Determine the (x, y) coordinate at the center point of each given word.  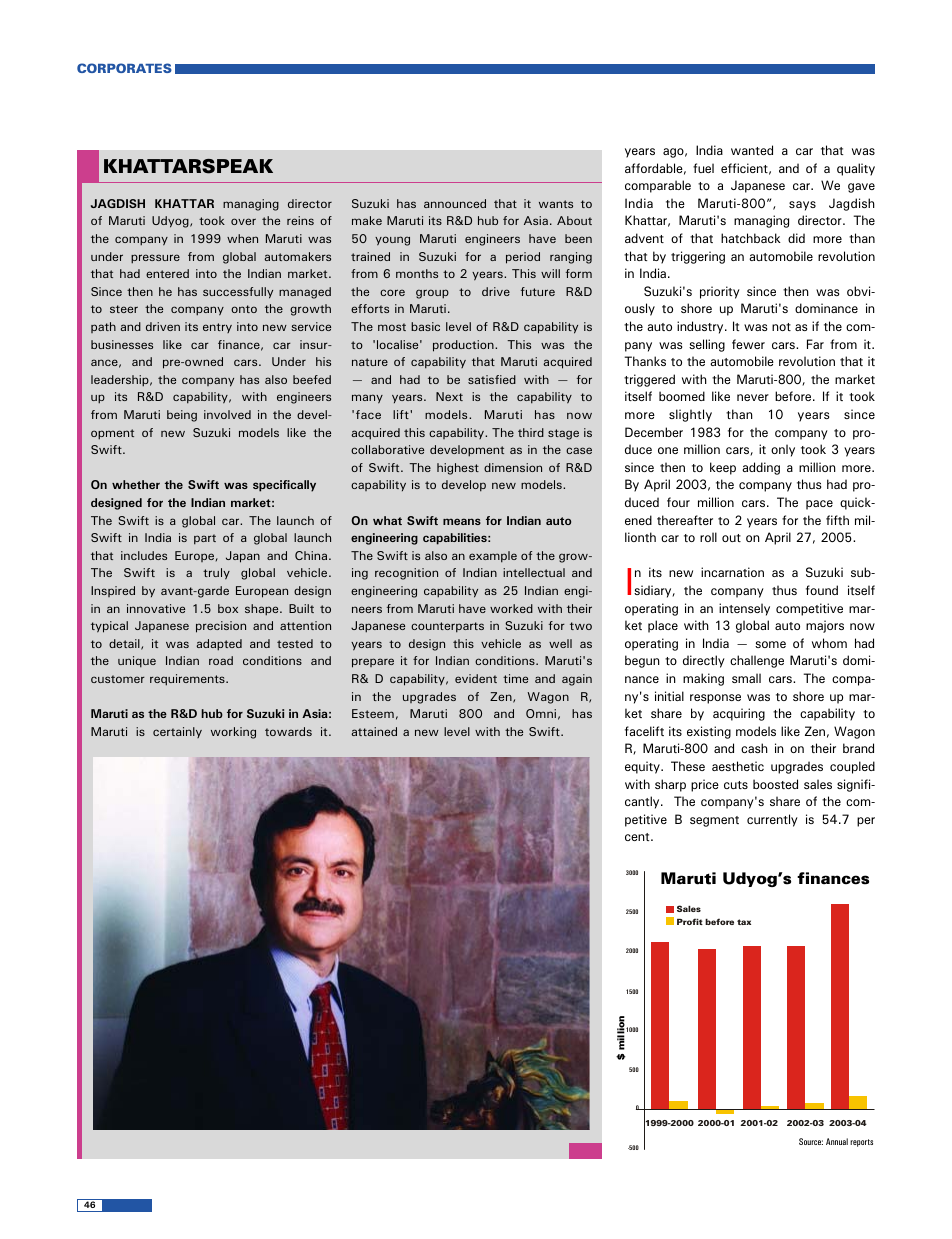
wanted (752, 150)
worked (511, 608)
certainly (177, 732)
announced (455, 203)
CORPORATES (124, 68)
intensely (744, 609)
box (228, 608)
